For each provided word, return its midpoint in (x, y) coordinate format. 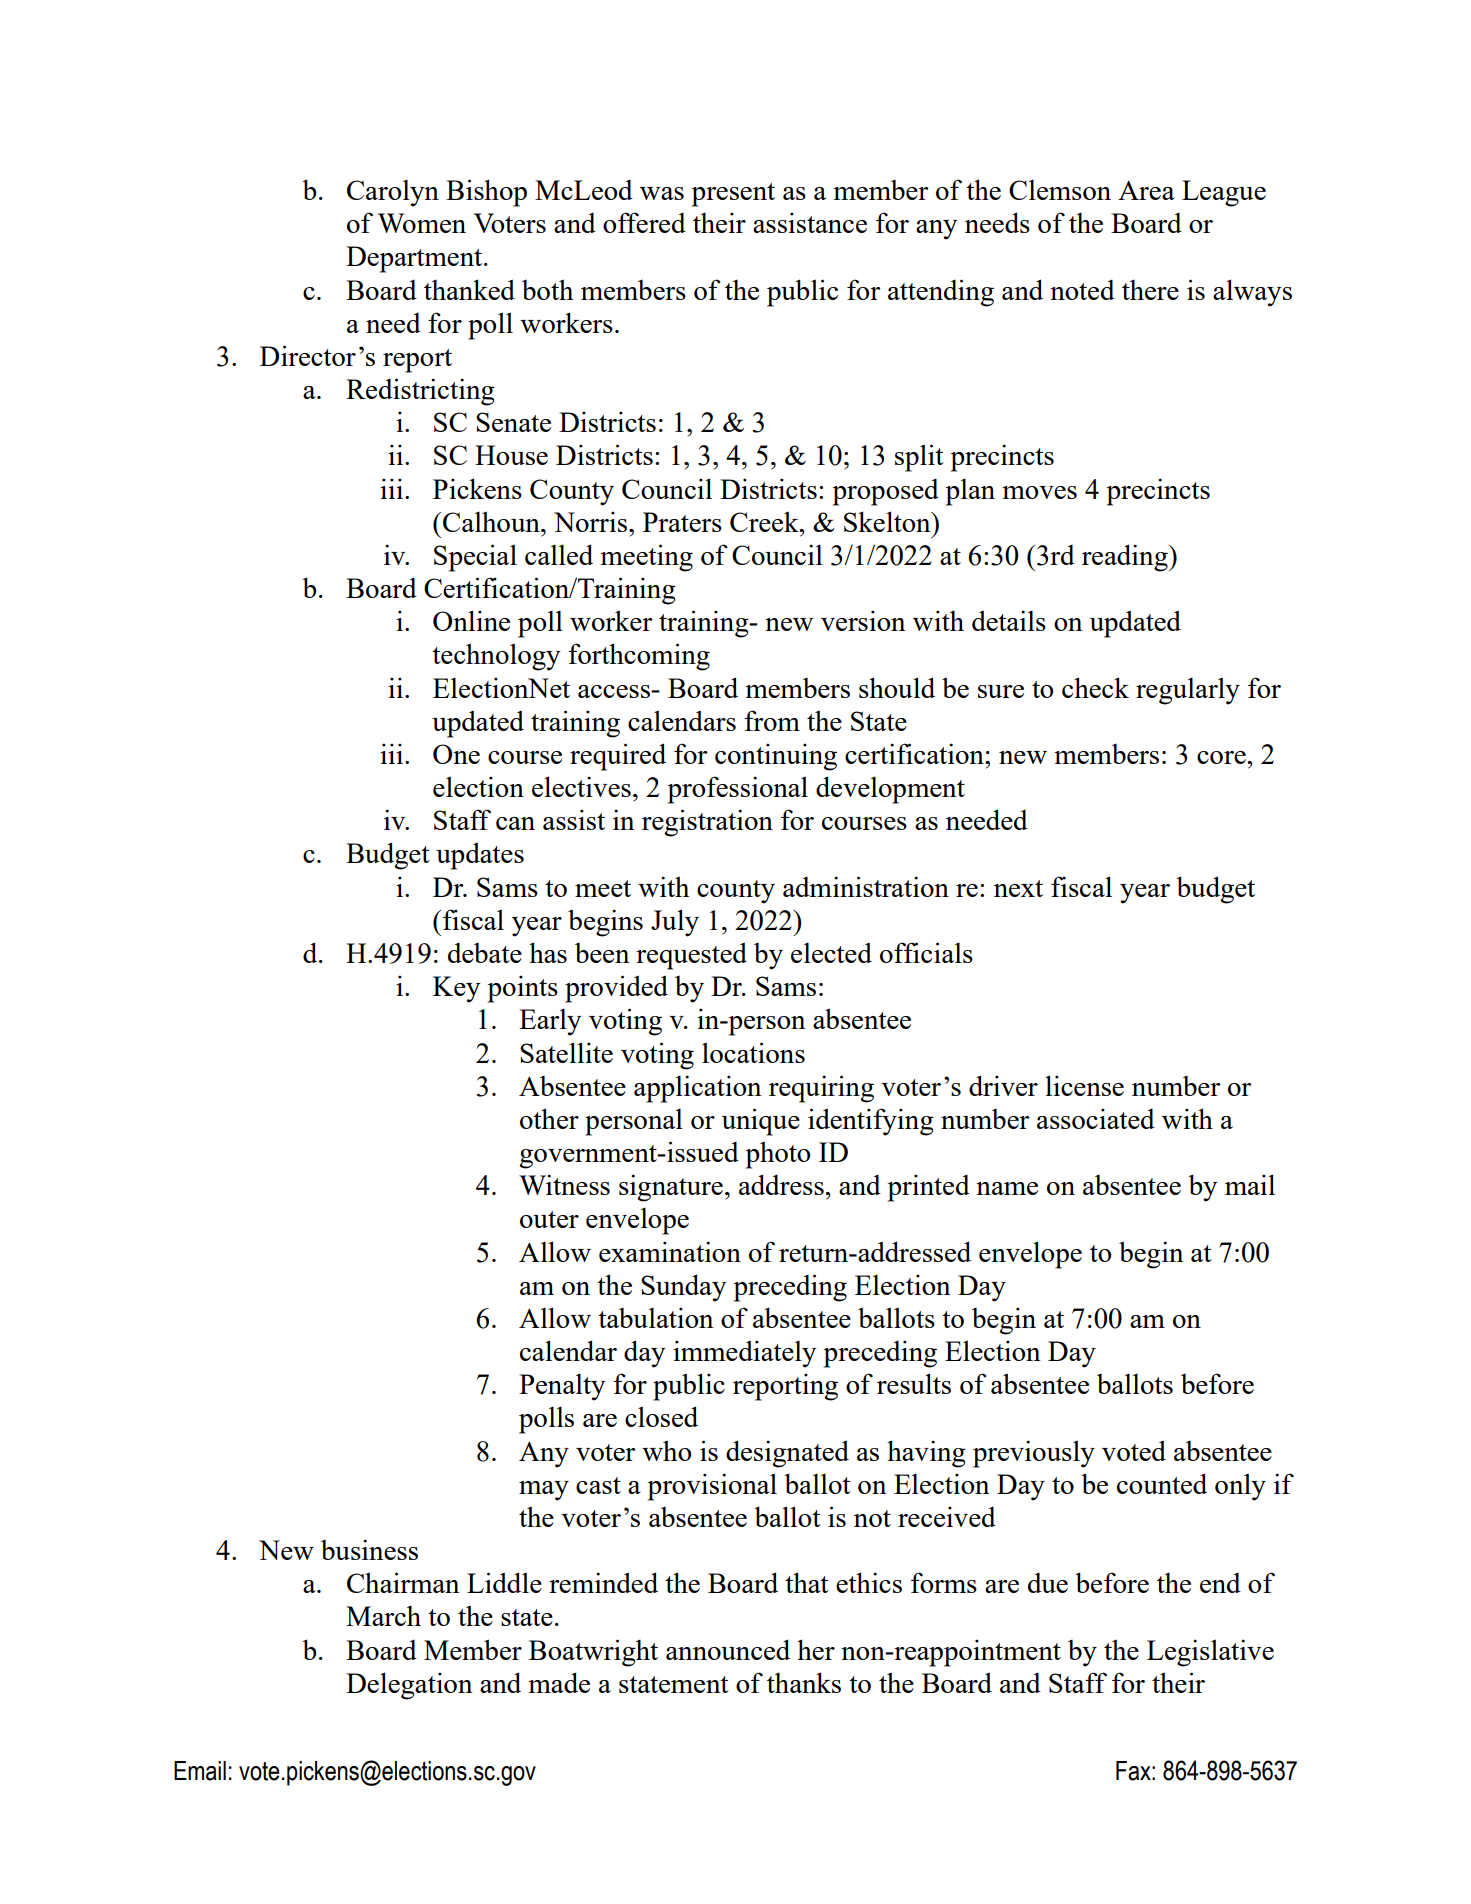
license (1084, 1085)
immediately (744, 1354)
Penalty (562, 1387)
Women (422, 223)
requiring (821, 1089)
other (549, 1118)
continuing (776, 757)
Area (1146, 190)
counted (1162, 1483)
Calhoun (492, 521)
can (515, 823)
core (1222, 757)
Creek (765, 521)
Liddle (504, 1582)
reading (1126, 558)
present (733, 195)
